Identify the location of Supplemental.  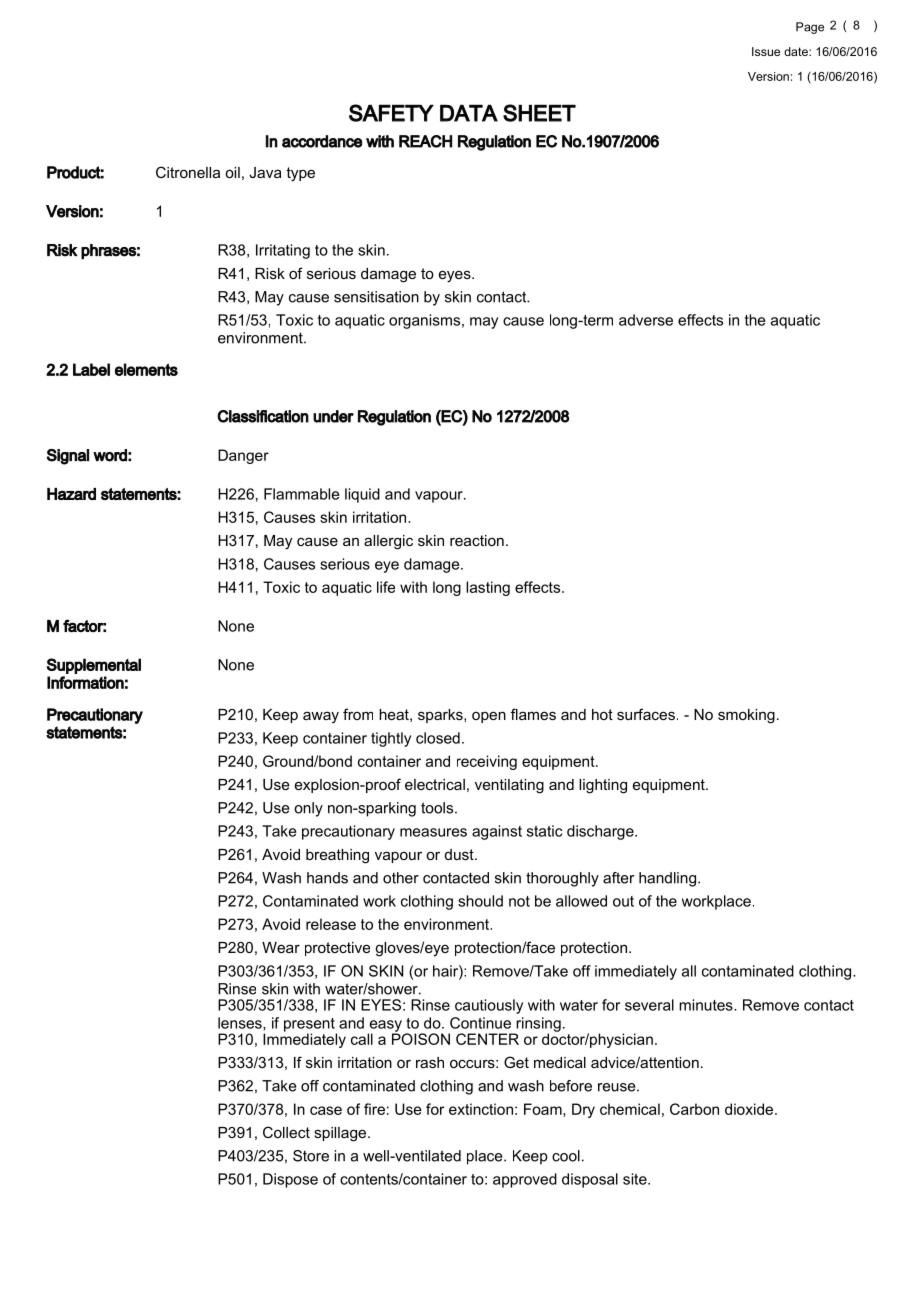
(94, 666).
